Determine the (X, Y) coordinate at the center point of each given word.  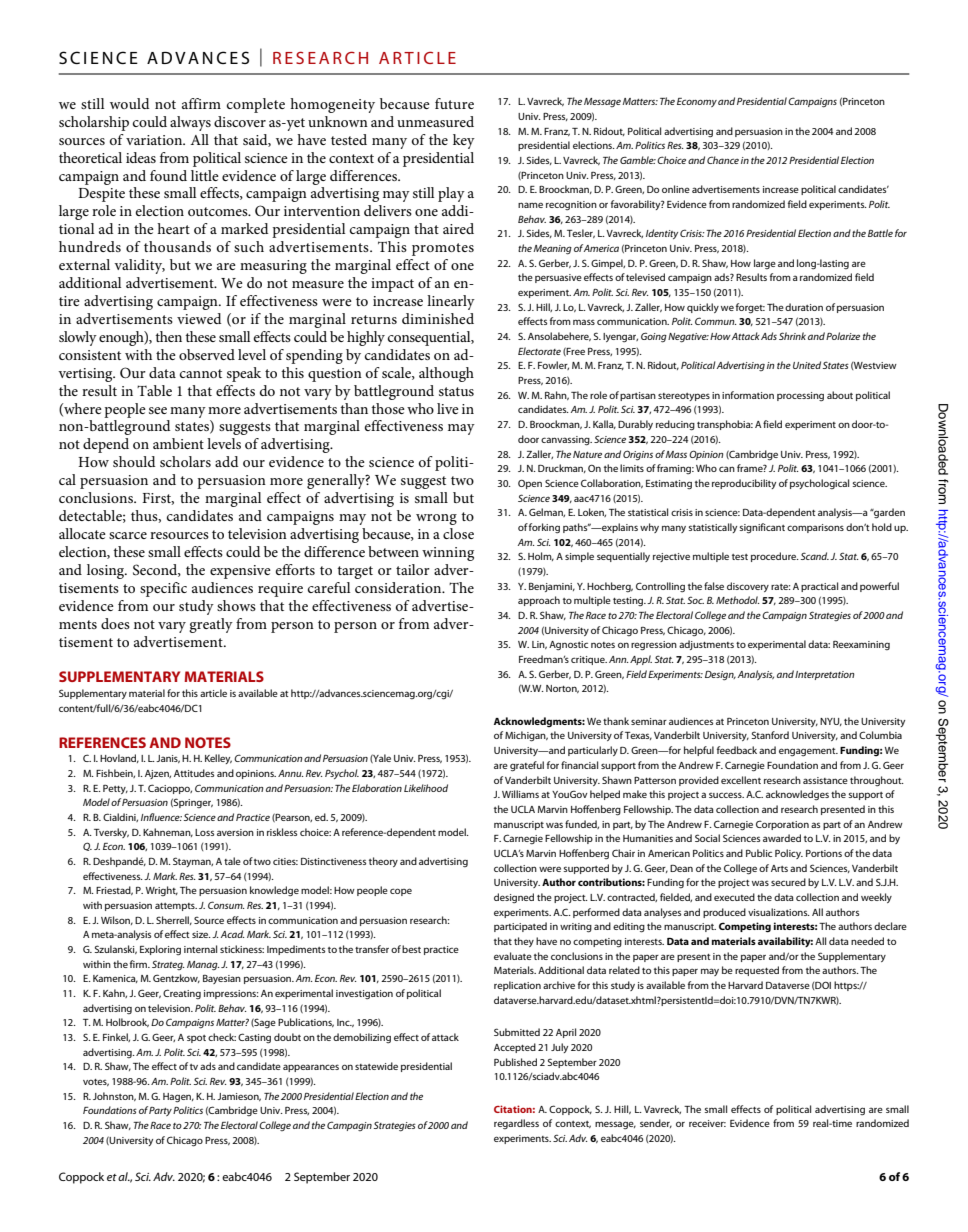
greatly (211, 625)
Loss (204, 832)
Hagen (178, 1097)
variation (155, 140)
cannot (201, 373)
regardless (516, 1124)
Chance (723, 160)
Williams (520, 794)
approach (539, 601)
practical (819, 587)
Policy (789, 854)
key (464, 141)
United (807, 365)
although (446, 374)
